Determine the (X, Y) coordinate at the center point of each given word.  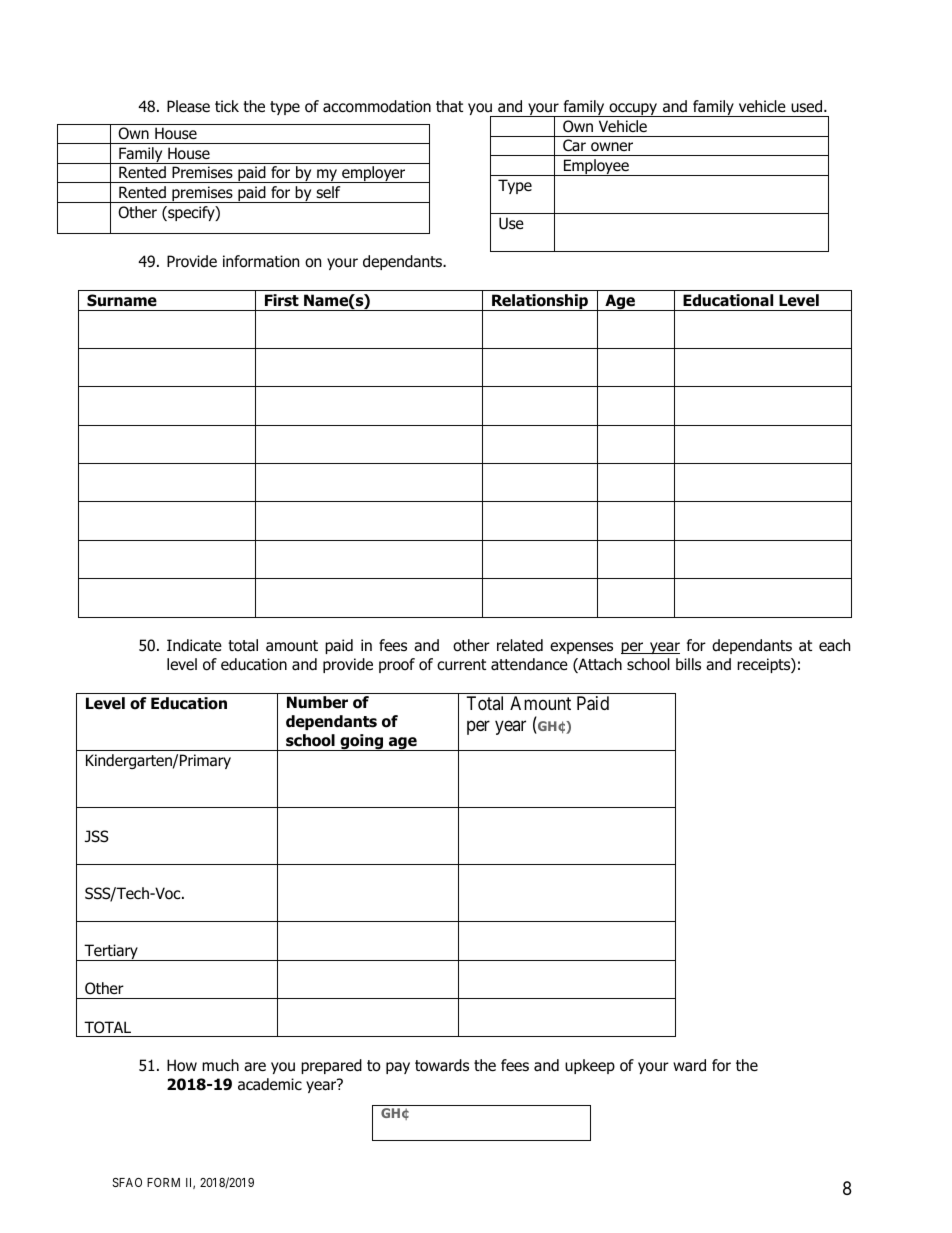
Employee (596, 167)
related (520, 645)
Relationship (540, 302)
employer (374, 174)
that (449, 106)
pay (398, 1068)
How (182, 1065)
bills (688, 664)
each (834, 645)
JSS (97, 836)
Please (188, 106)
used (808, 106)
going (361, 742)
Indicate (194, 645)
